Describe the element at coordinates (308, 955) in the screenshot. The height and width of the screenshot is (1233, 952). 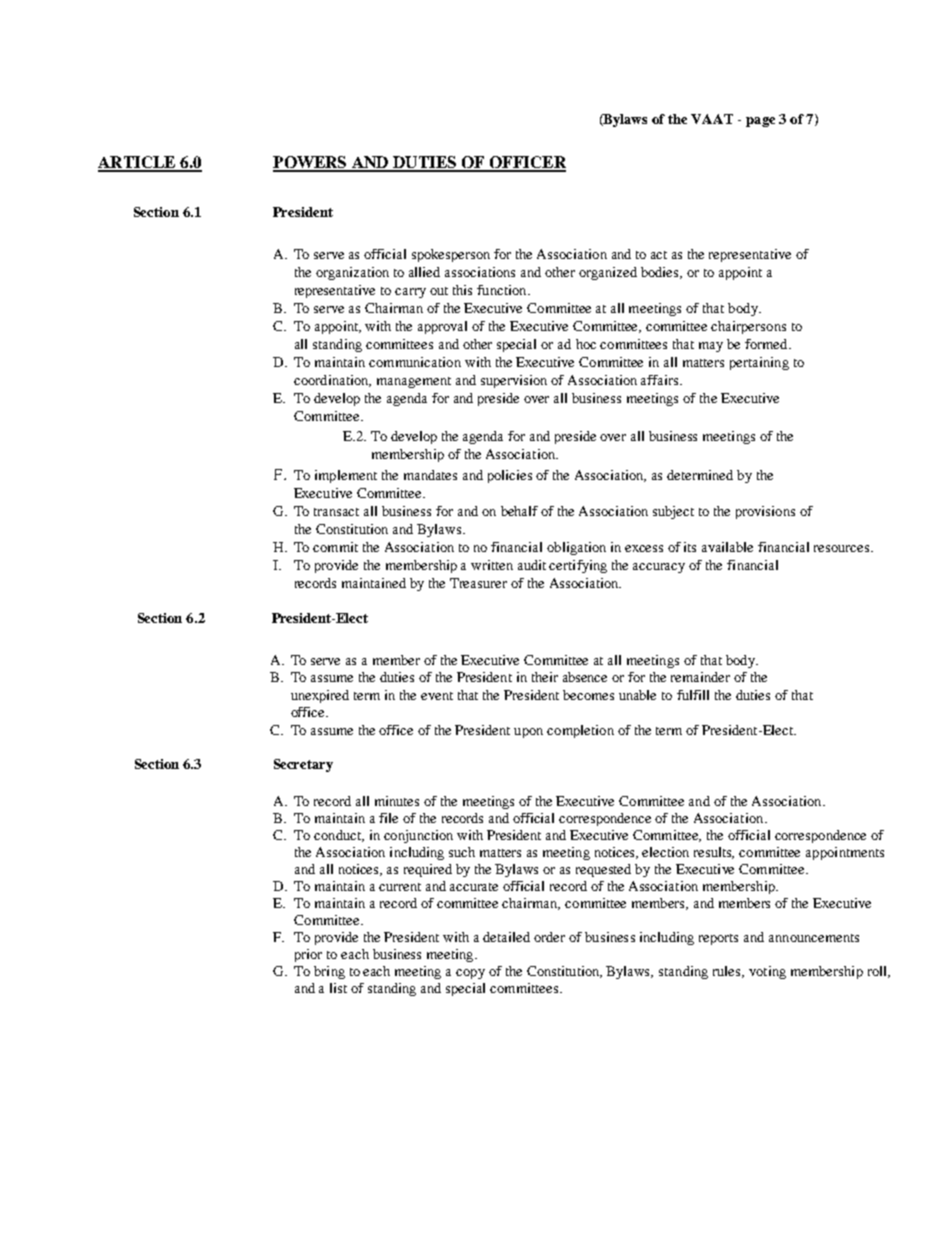
I see `prior` at that location.
